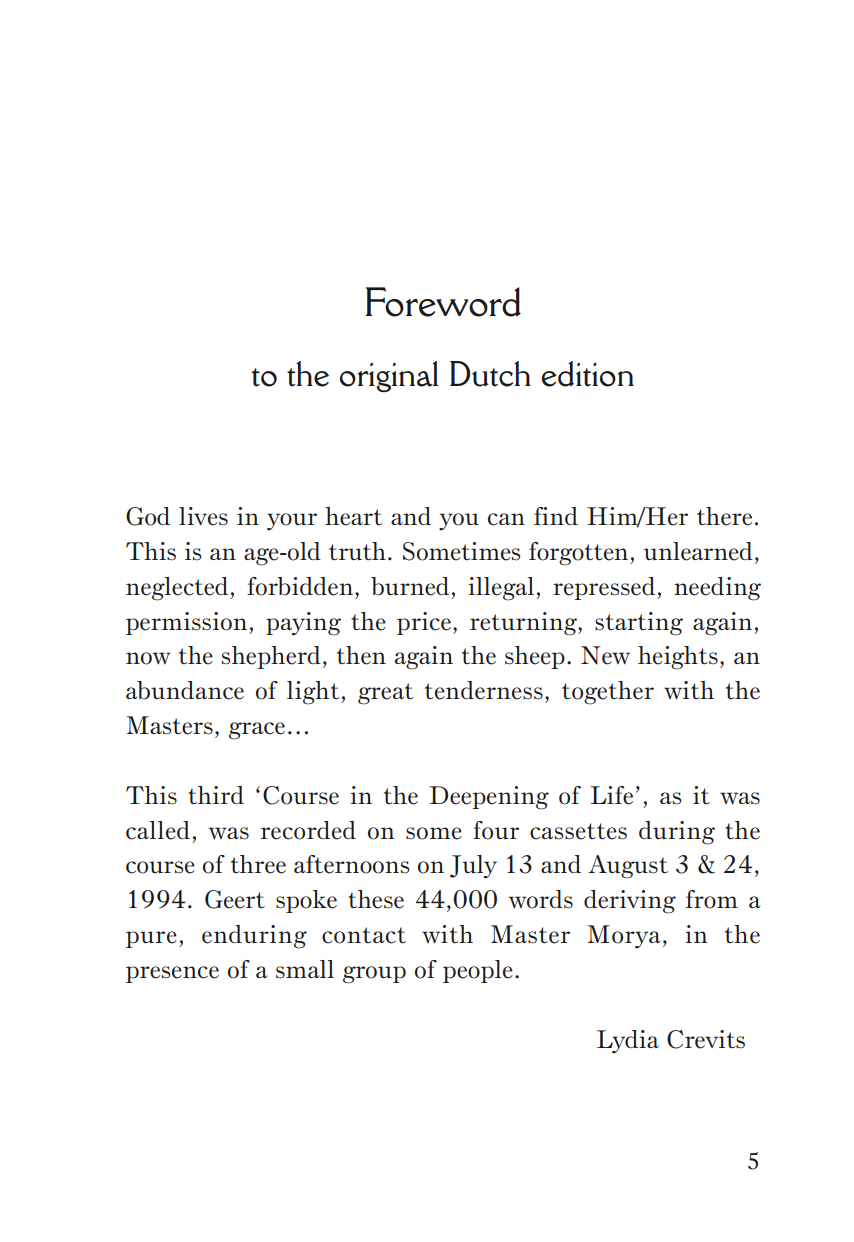 This image has height=1242, width=854. I want to click on lives, so click(203, 516).
